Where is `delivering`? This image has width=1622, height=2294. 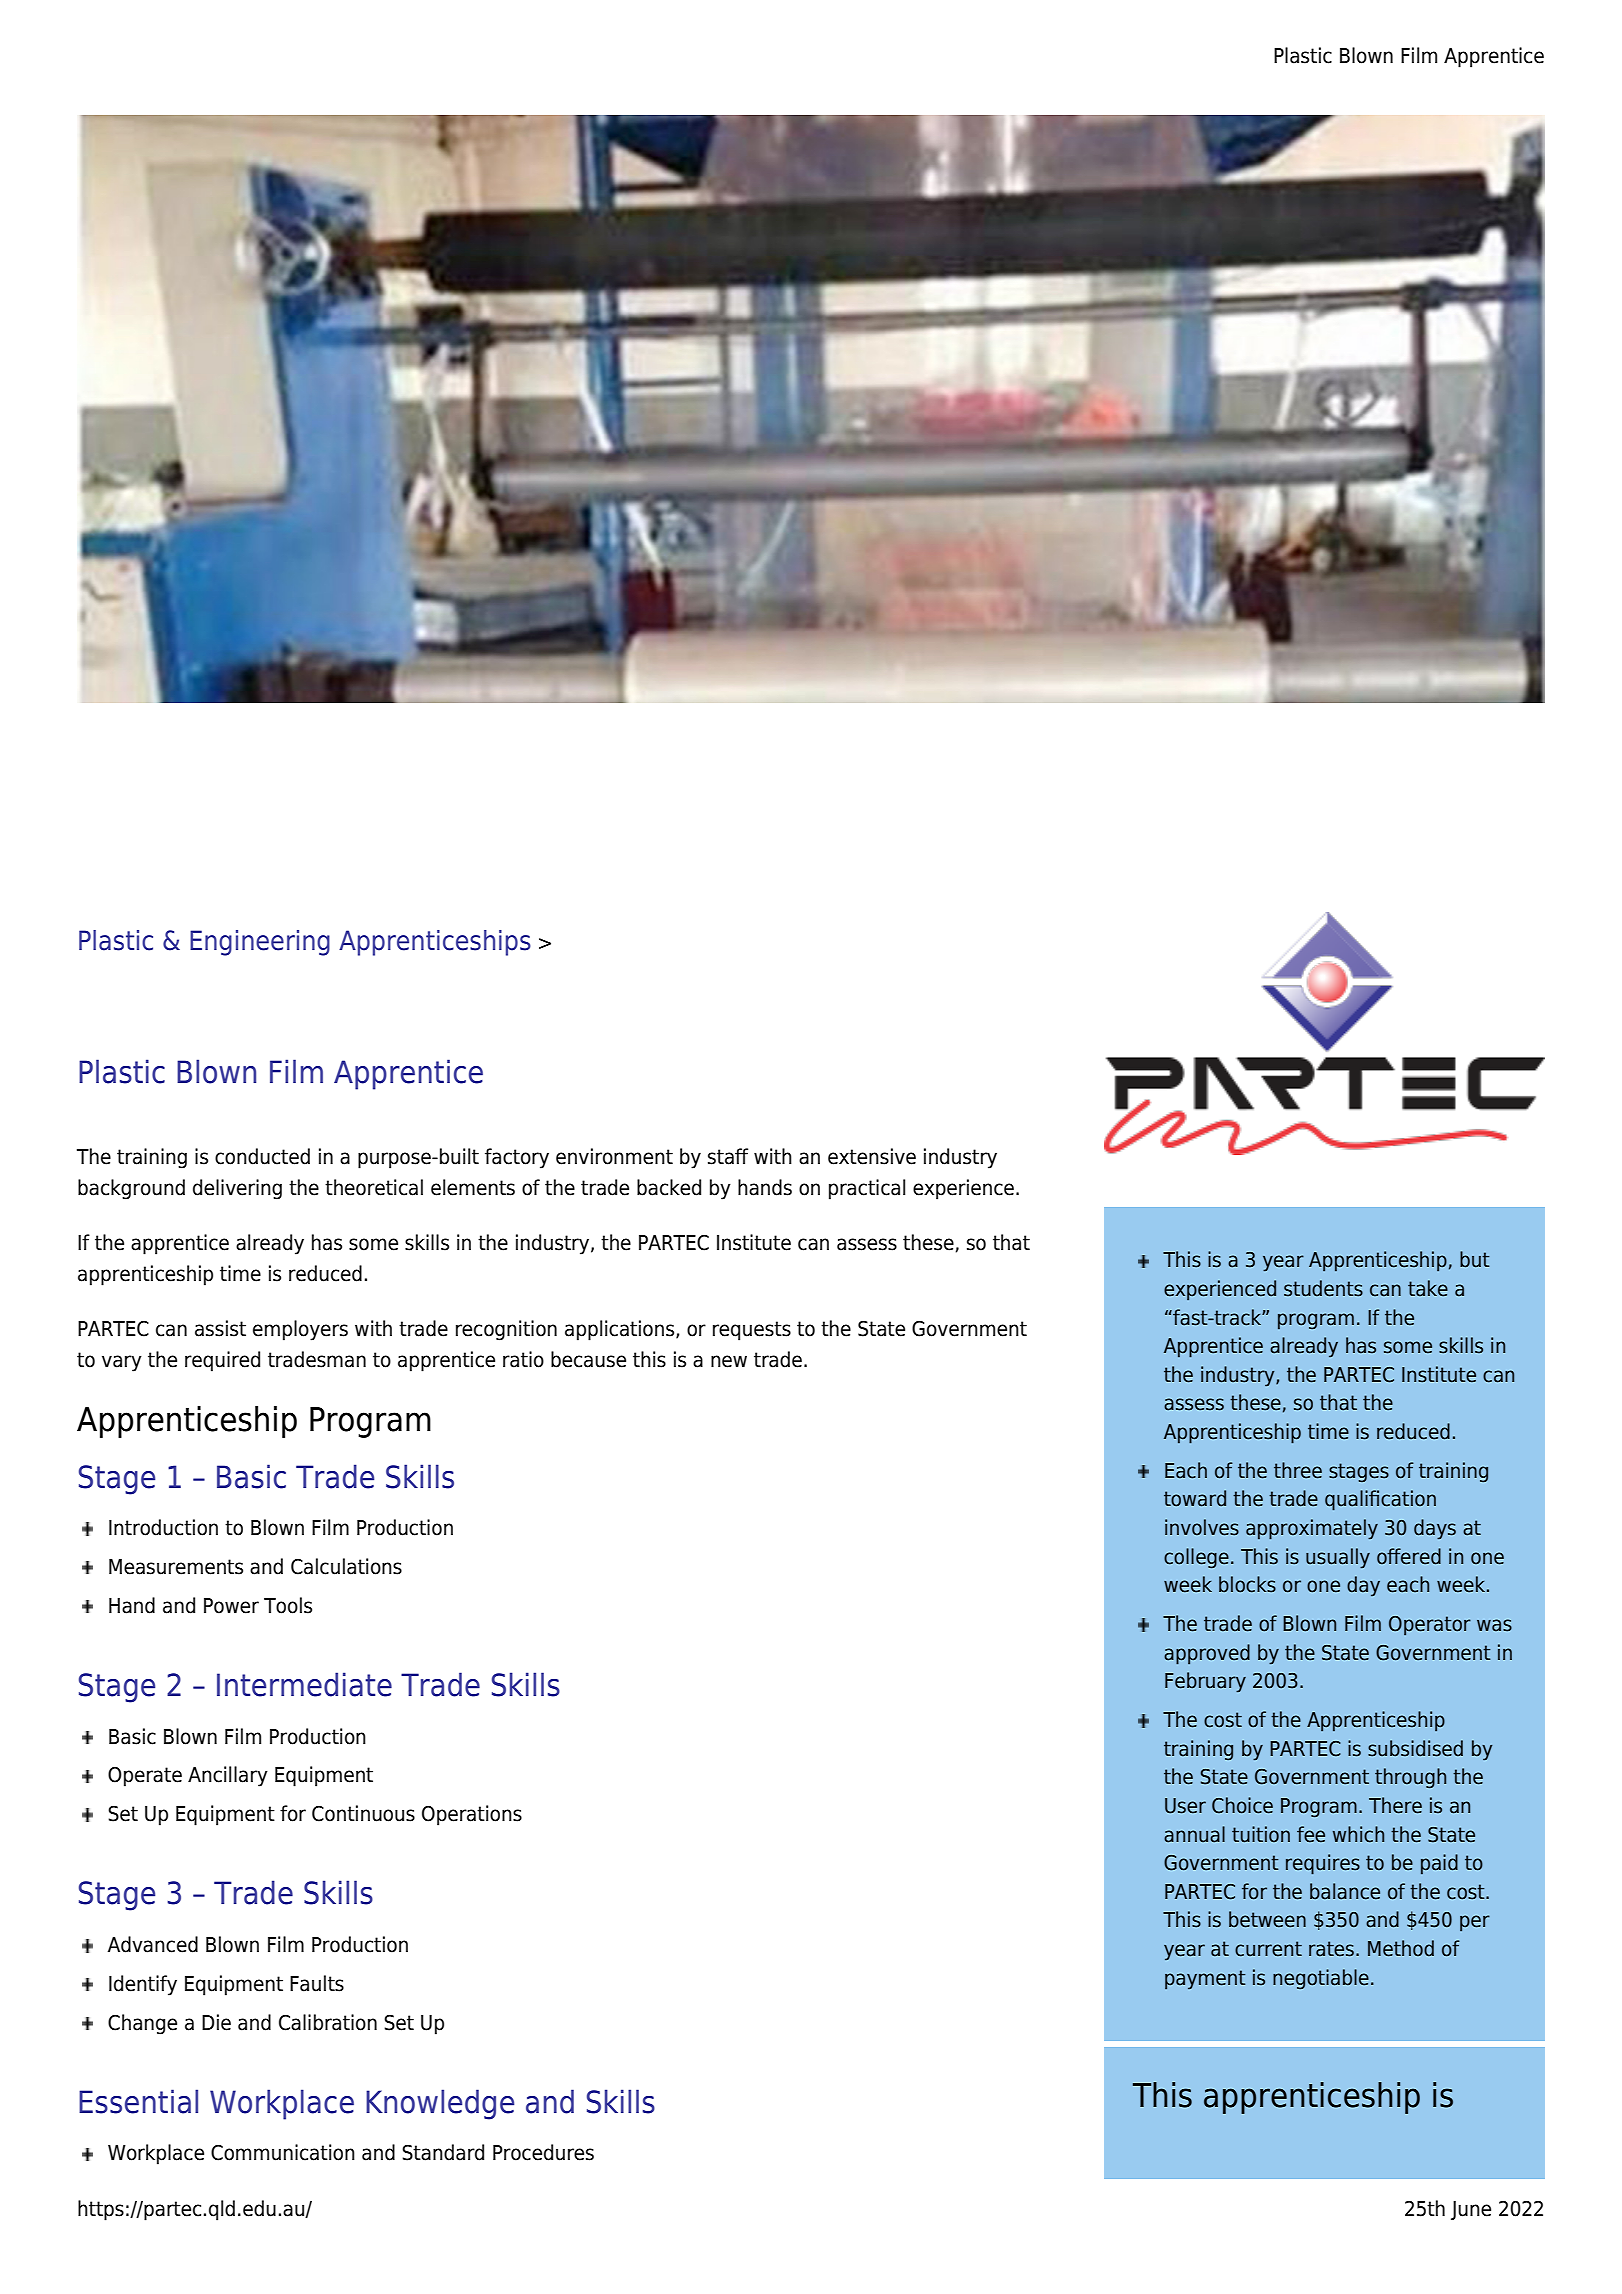
delivering is located at coordinates (237, 1189).
